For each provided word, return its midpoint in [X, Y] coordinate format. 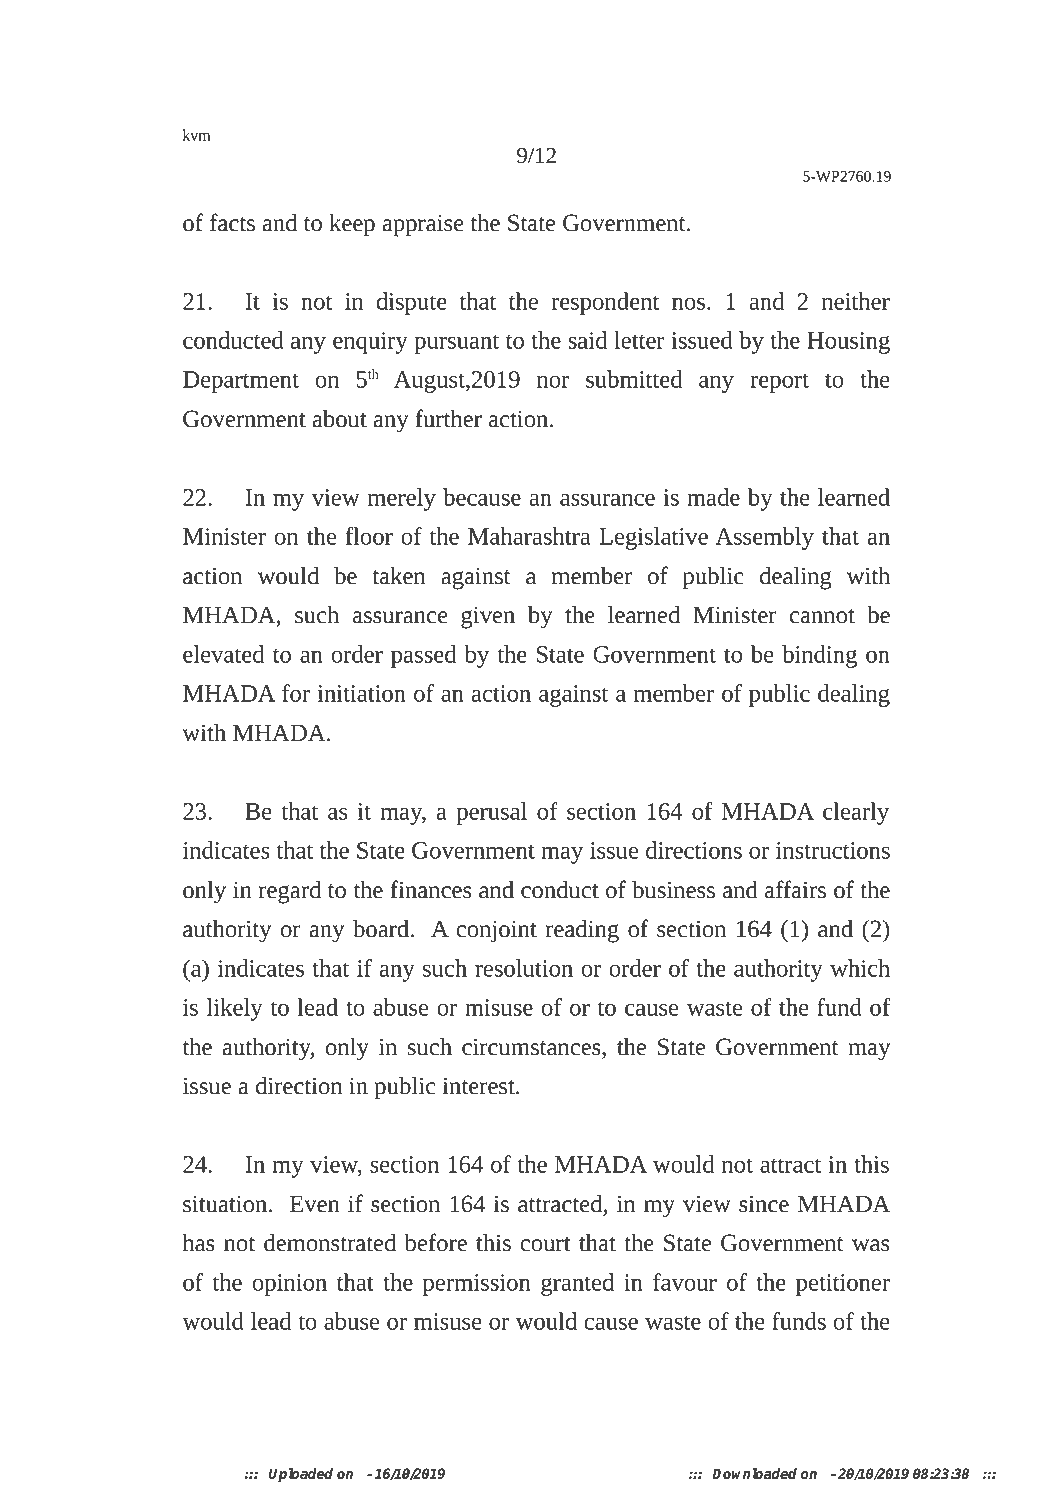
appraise [423, 225]
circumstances [532, 1048]
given [488, 617]
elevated [223, 654]
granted [577, 1284]
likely [235, 1009]
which [860, 968]
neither [856, 301]
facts [232, 222]
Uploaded [300, 1475]
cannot [822, 616]
